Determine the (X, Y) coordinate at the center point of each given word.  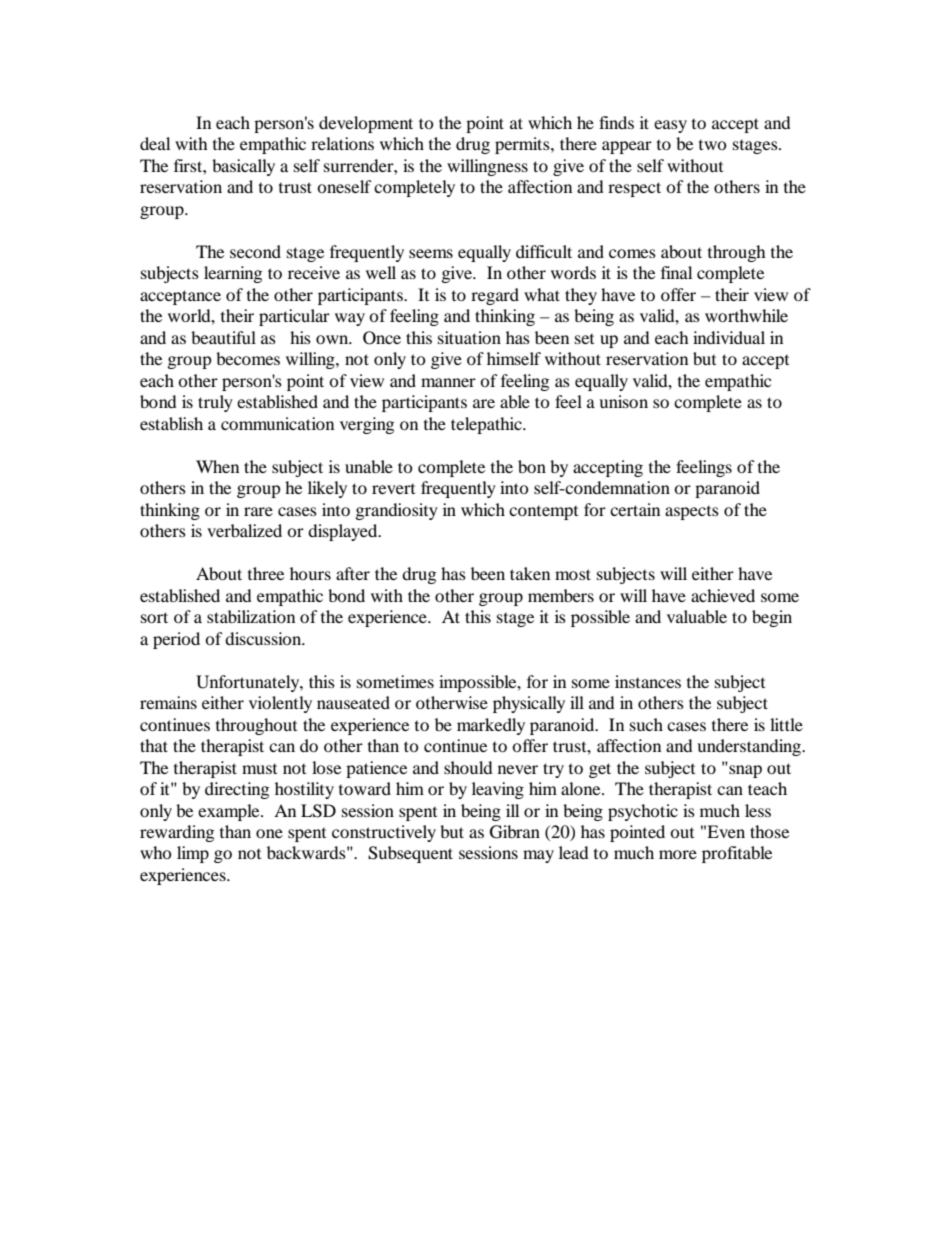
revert (393, 489)
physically (529, 704)
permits (523, 145)
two (713, 145)
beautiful (223, 337)
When (217, 466)
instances (648, 681)
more (678, 854)
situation (469, 337)
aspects (692, 513)
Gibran (515, 832)
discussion (264, 638)
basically (243, 167)
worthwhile (746, 315)
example (230, 812)
